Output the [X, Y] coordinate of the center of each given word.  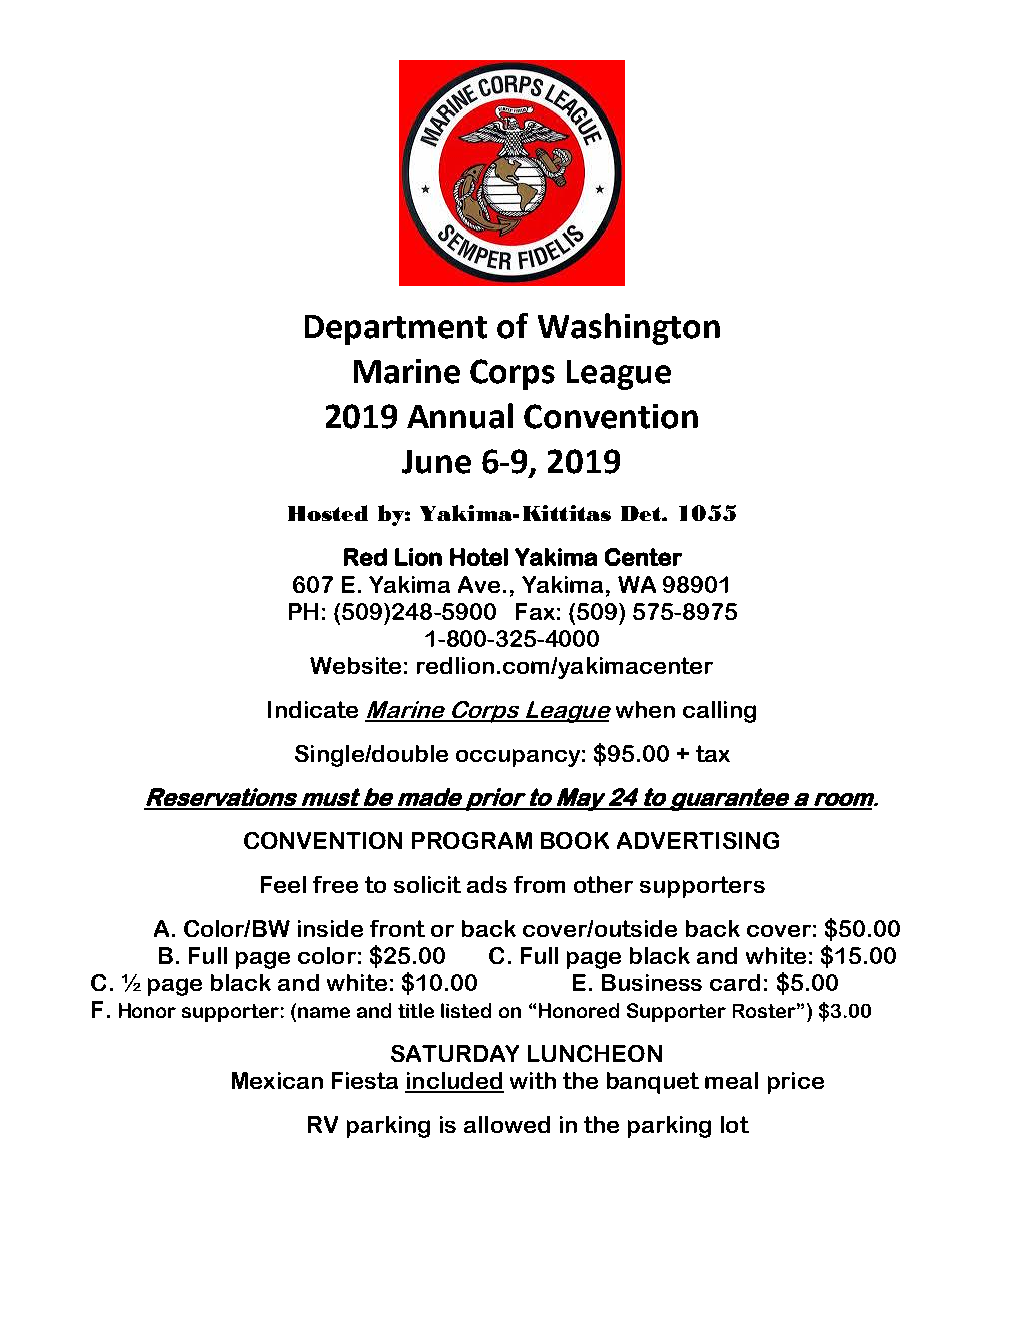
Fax [535, 611]
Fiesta [365, 1080]
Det [642, 513]
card [735, 982]
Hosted [328, 513]
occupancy [518, 758]
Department [396, 330]
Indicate [313, 709]
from [539, 884]
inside [330, 928]
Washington [629, 329]
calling [719, 712]
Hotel [479, 557]
